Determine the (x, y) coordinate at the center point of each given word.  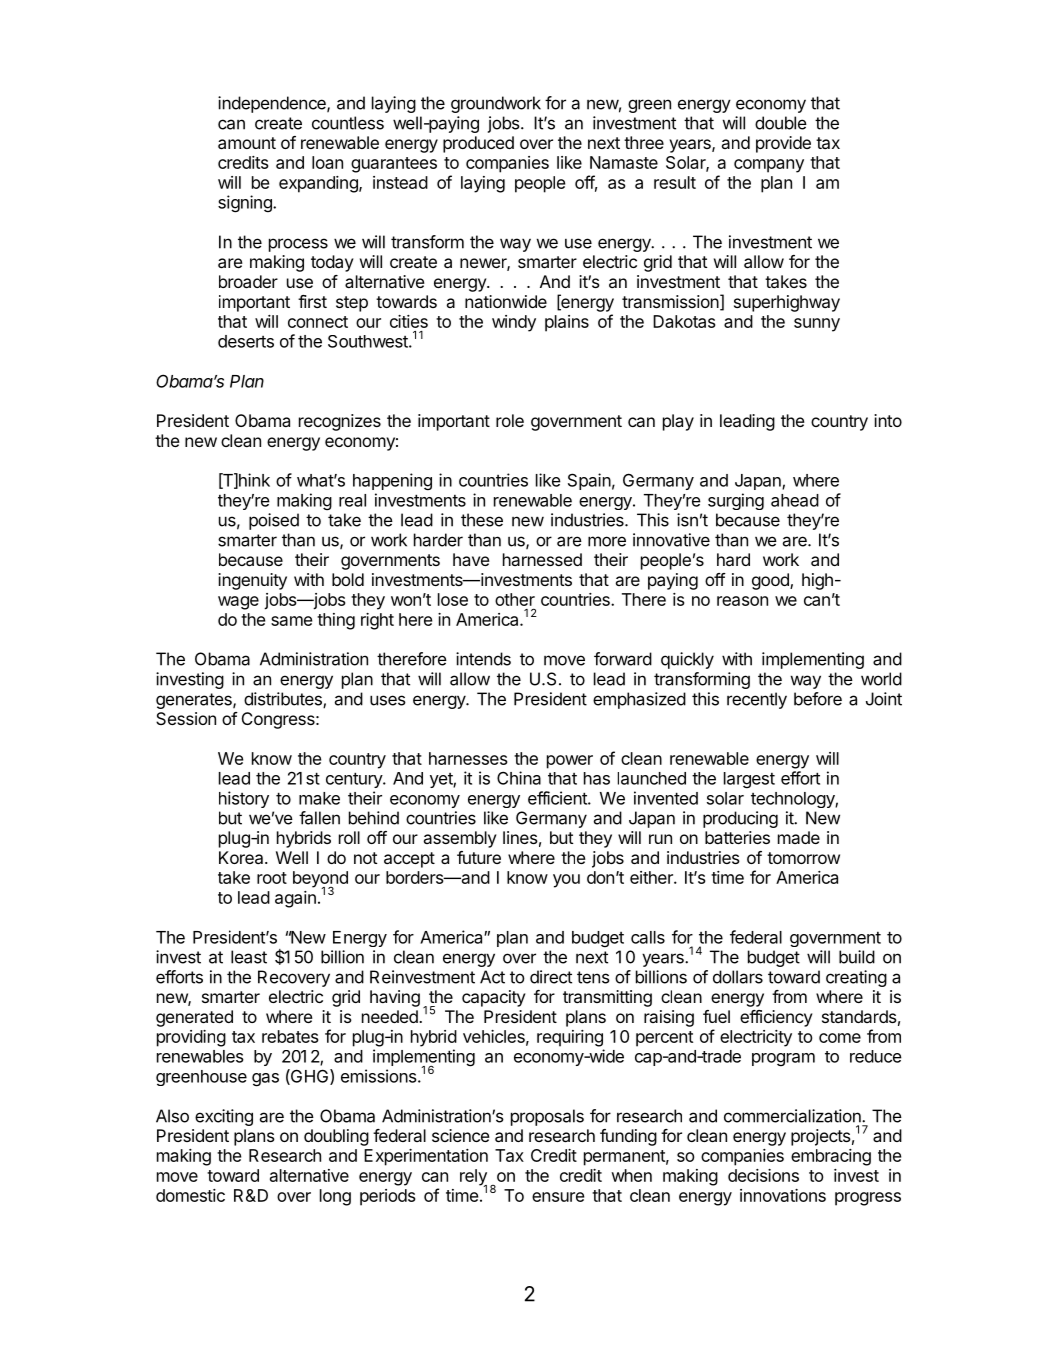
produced (478, 144)
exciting (224, 1117)
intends (483, 659)
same (291, 621)
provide (783, 144)
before (818, 699)
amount (247, 143)
